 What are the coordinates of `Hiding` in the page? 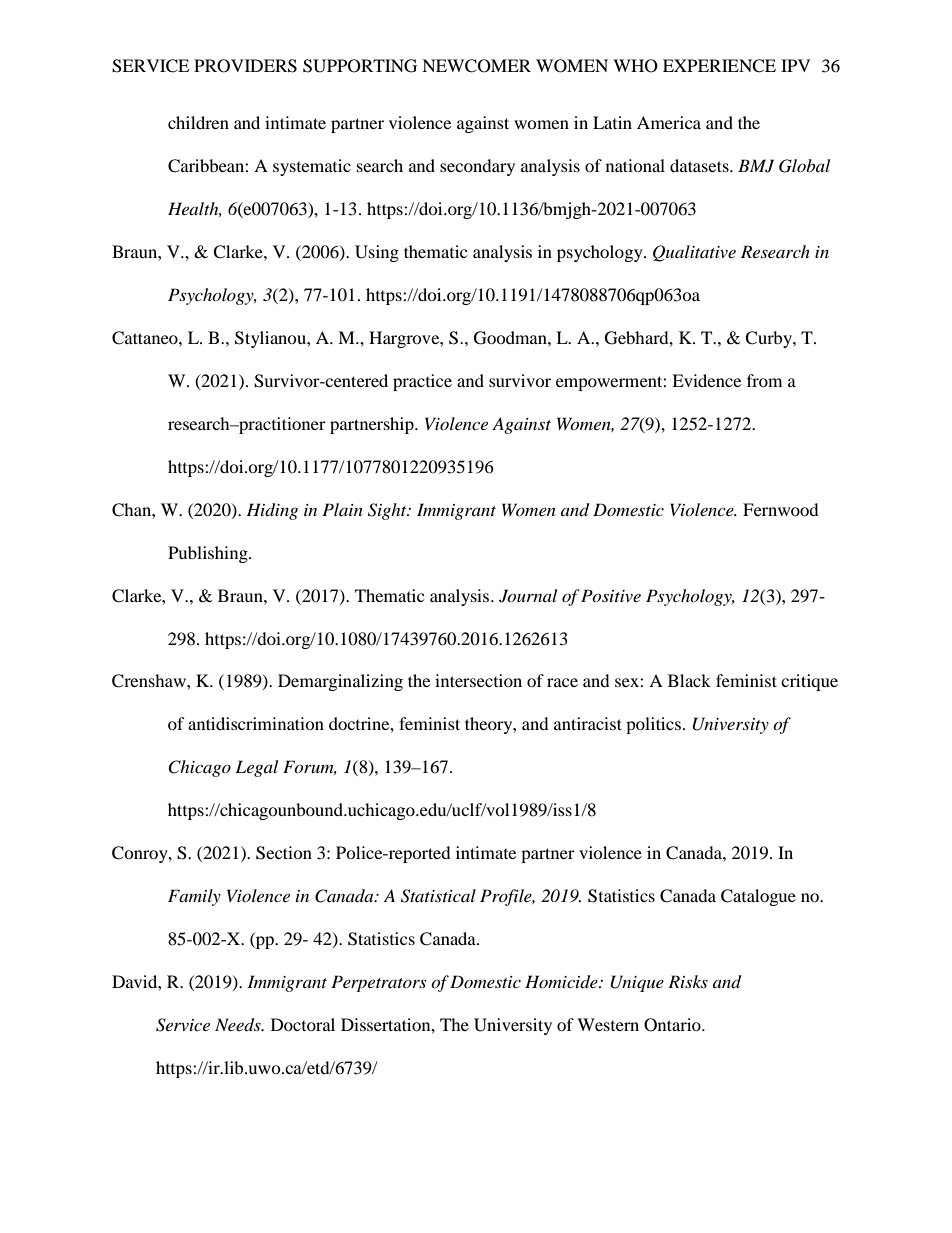 It's located at (272, 511).
